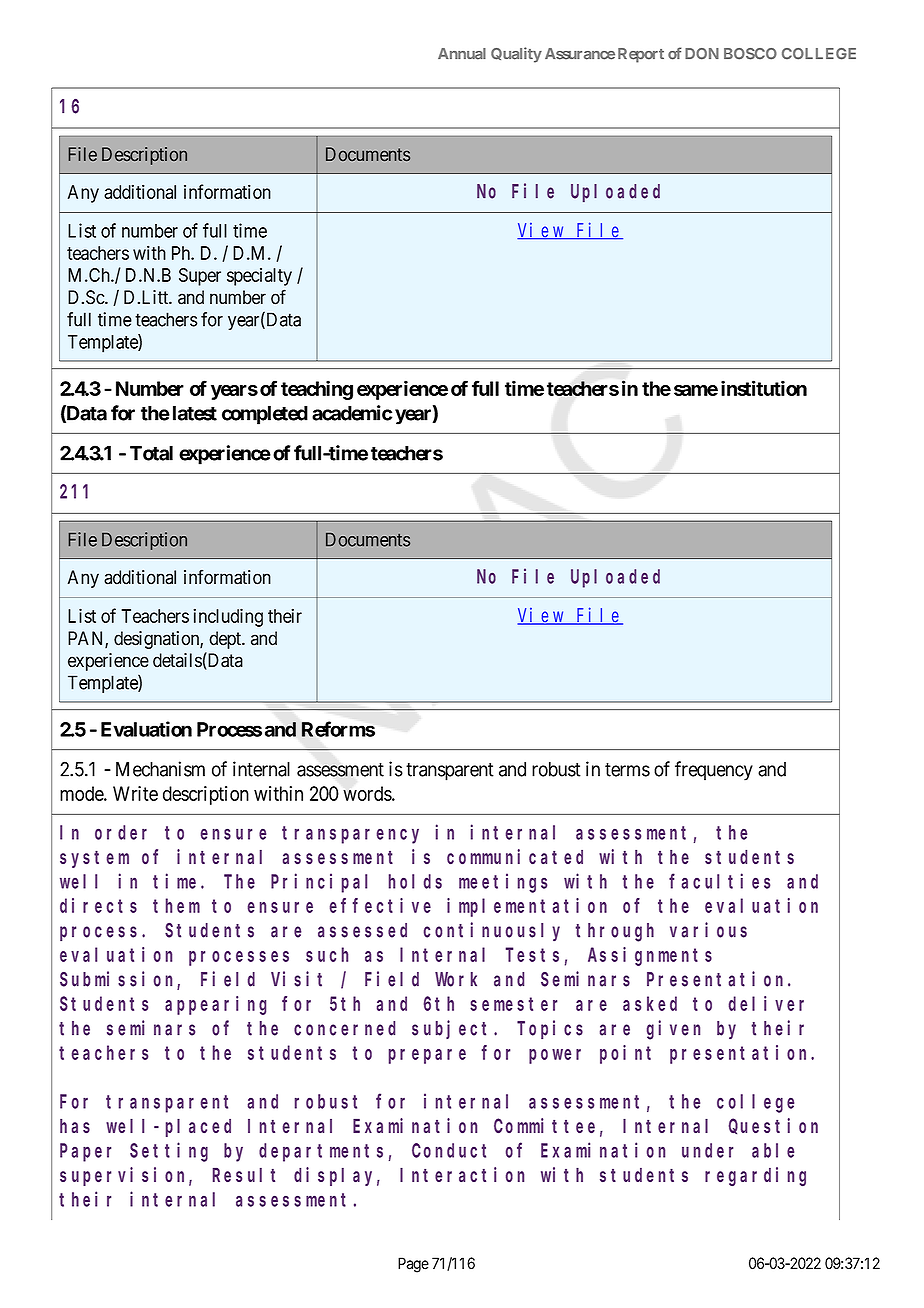 The height and width of the screenshot is (1308, 924). I want to click on institution, so click(764, 388).
